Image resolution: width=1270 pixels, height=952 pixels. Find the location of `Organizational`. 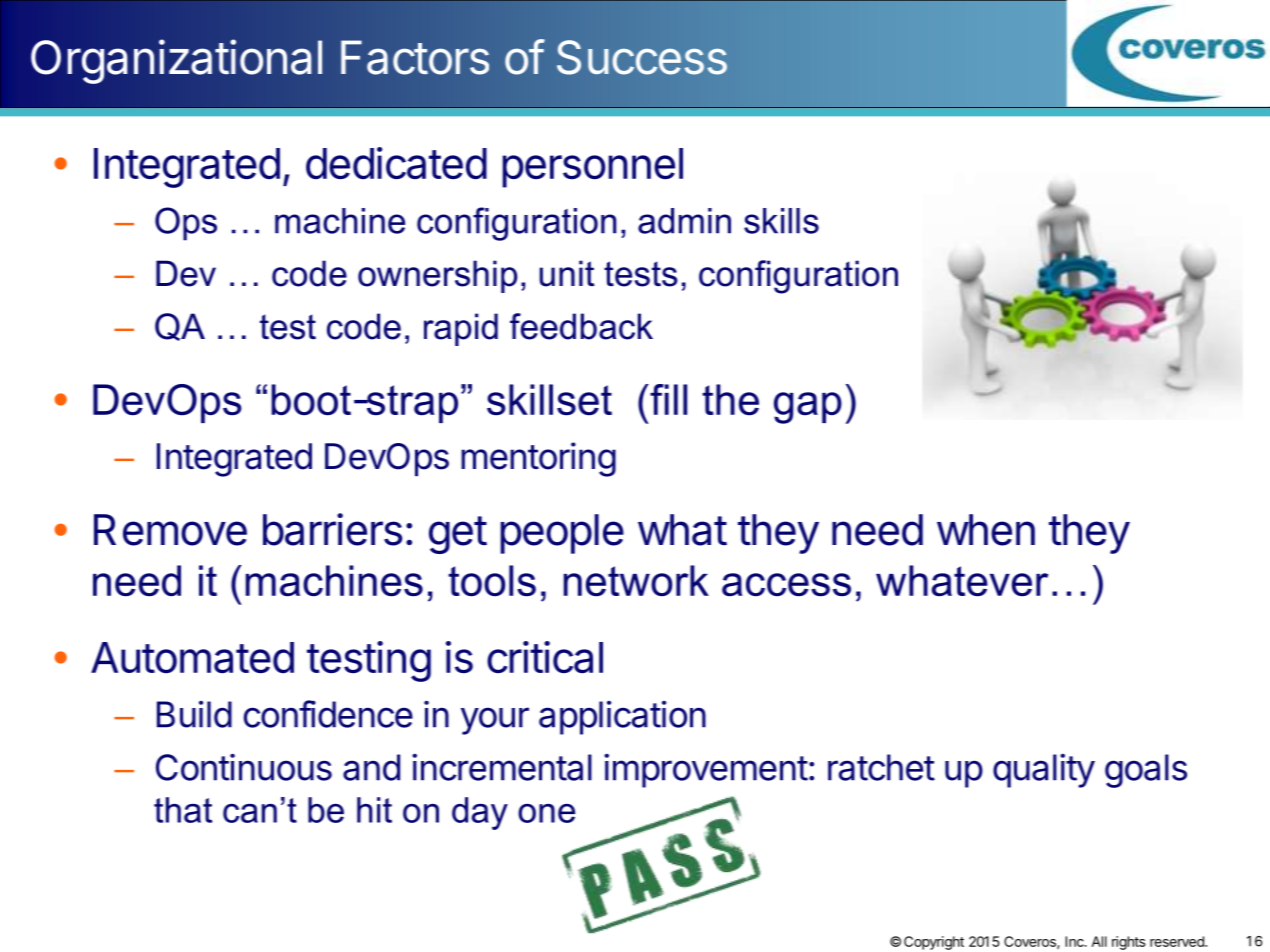

Organizational is located at coordinates (176, 61).
